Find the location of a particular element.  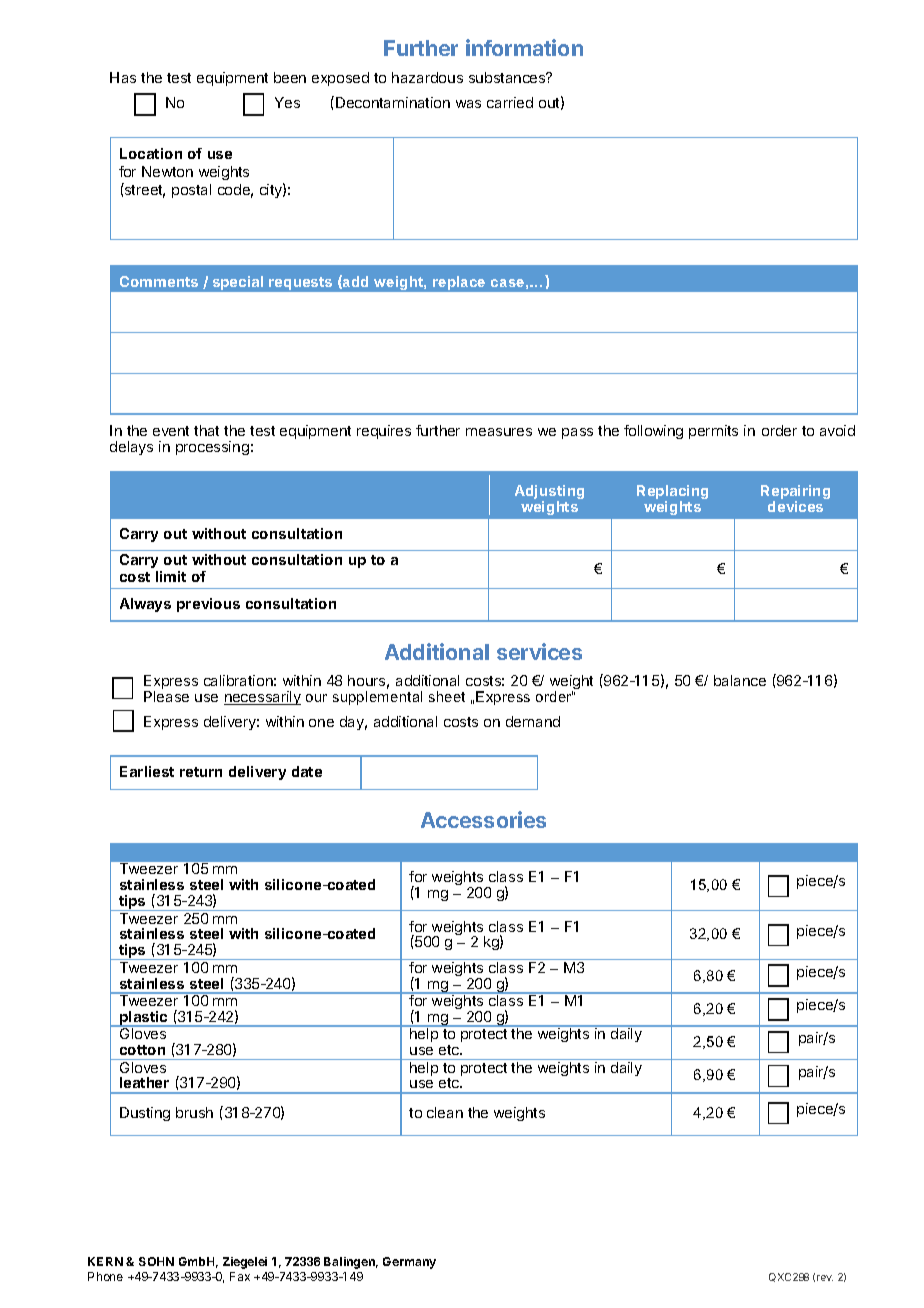

information is located at coordinates (524, 47).
